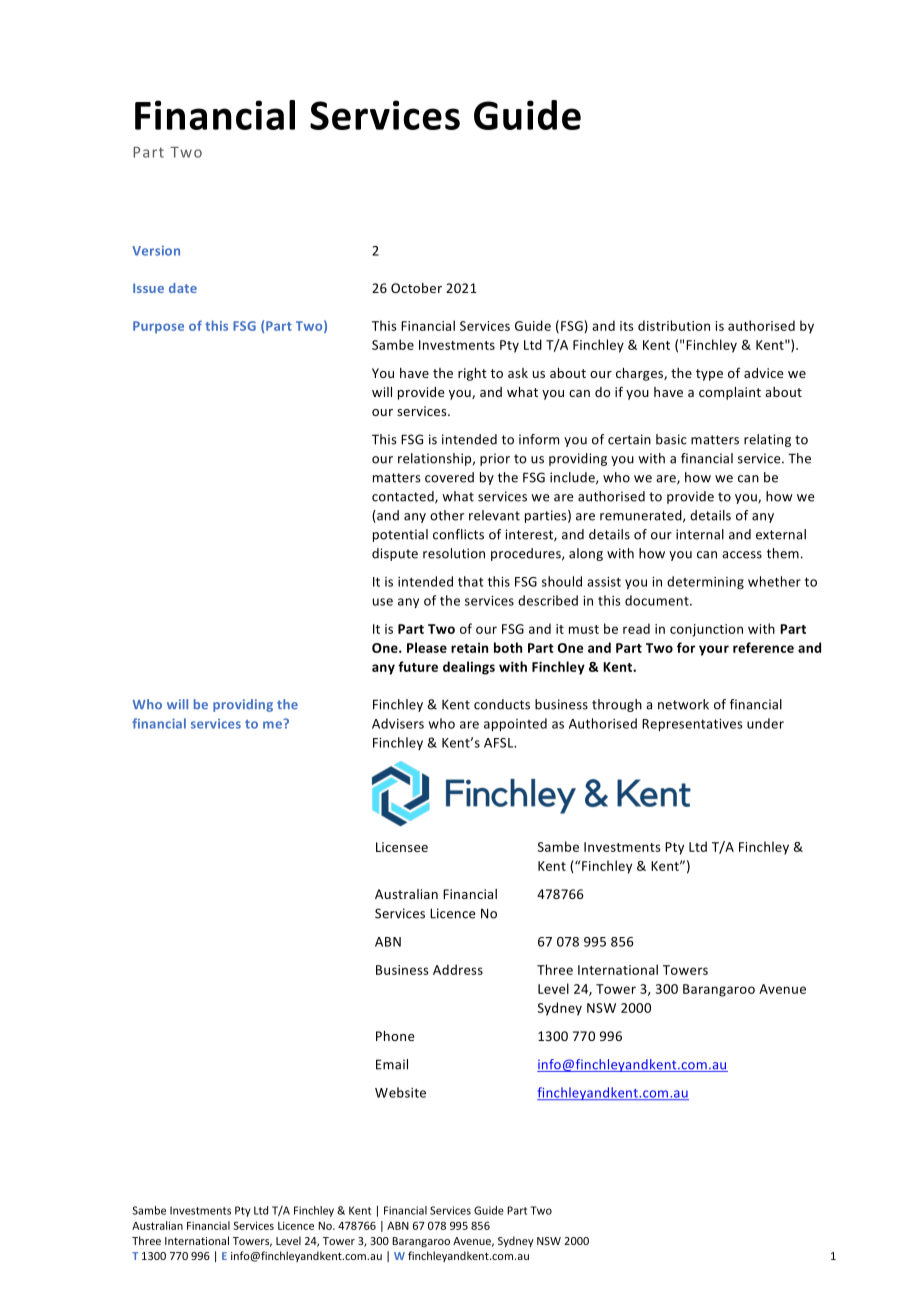 This image has height=1309, width=924. What do you see at coordinates (469, 668) in the image?
I see `dealings` at bounding box center [469, 668].
